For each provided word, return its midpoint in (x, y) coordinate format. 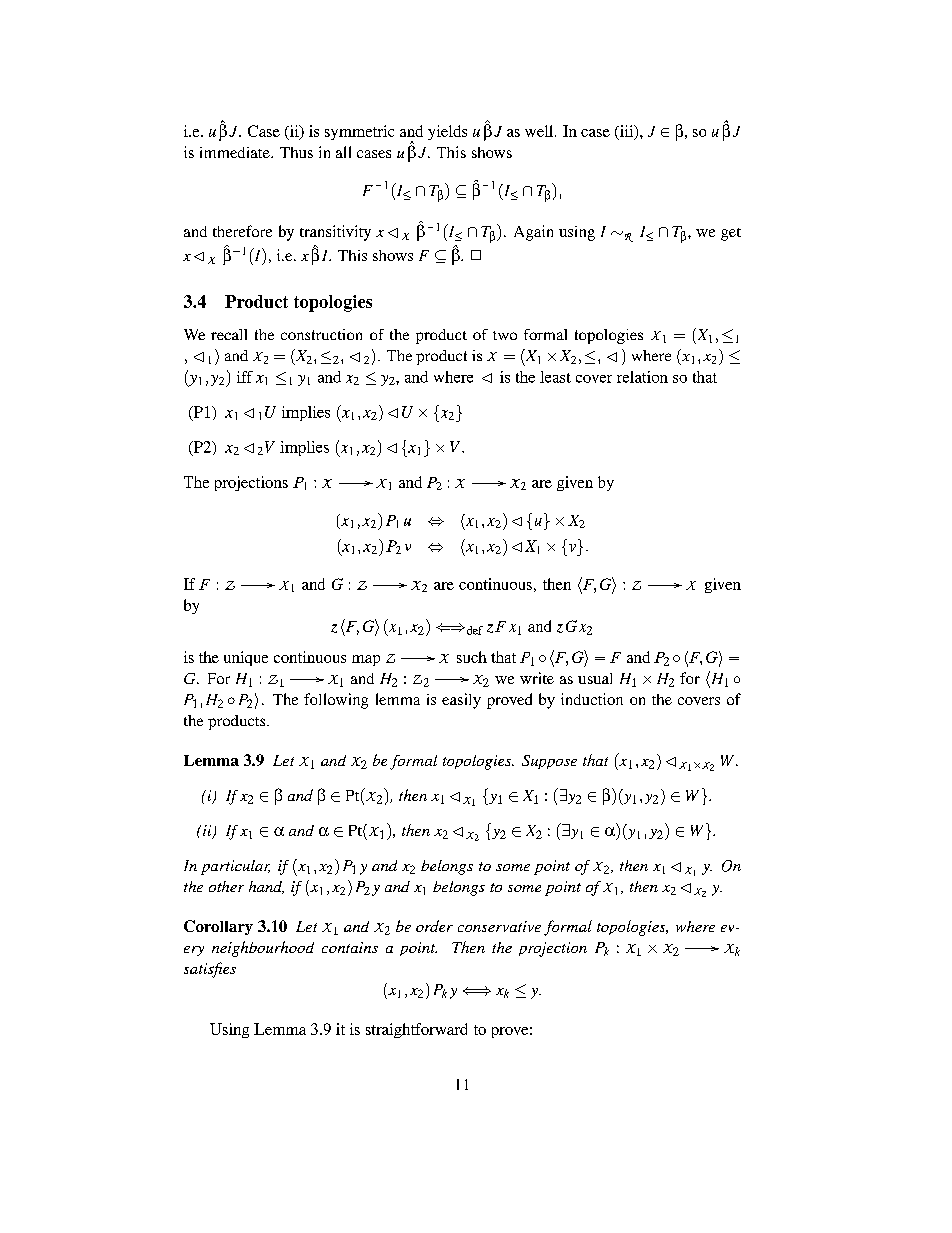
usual (595, 678)
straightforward (416, 1030)
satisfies (210, 970)
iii (626, 132)
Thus (296, 152)
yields (447, 132)
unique (246, 658)
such (472, 657)
